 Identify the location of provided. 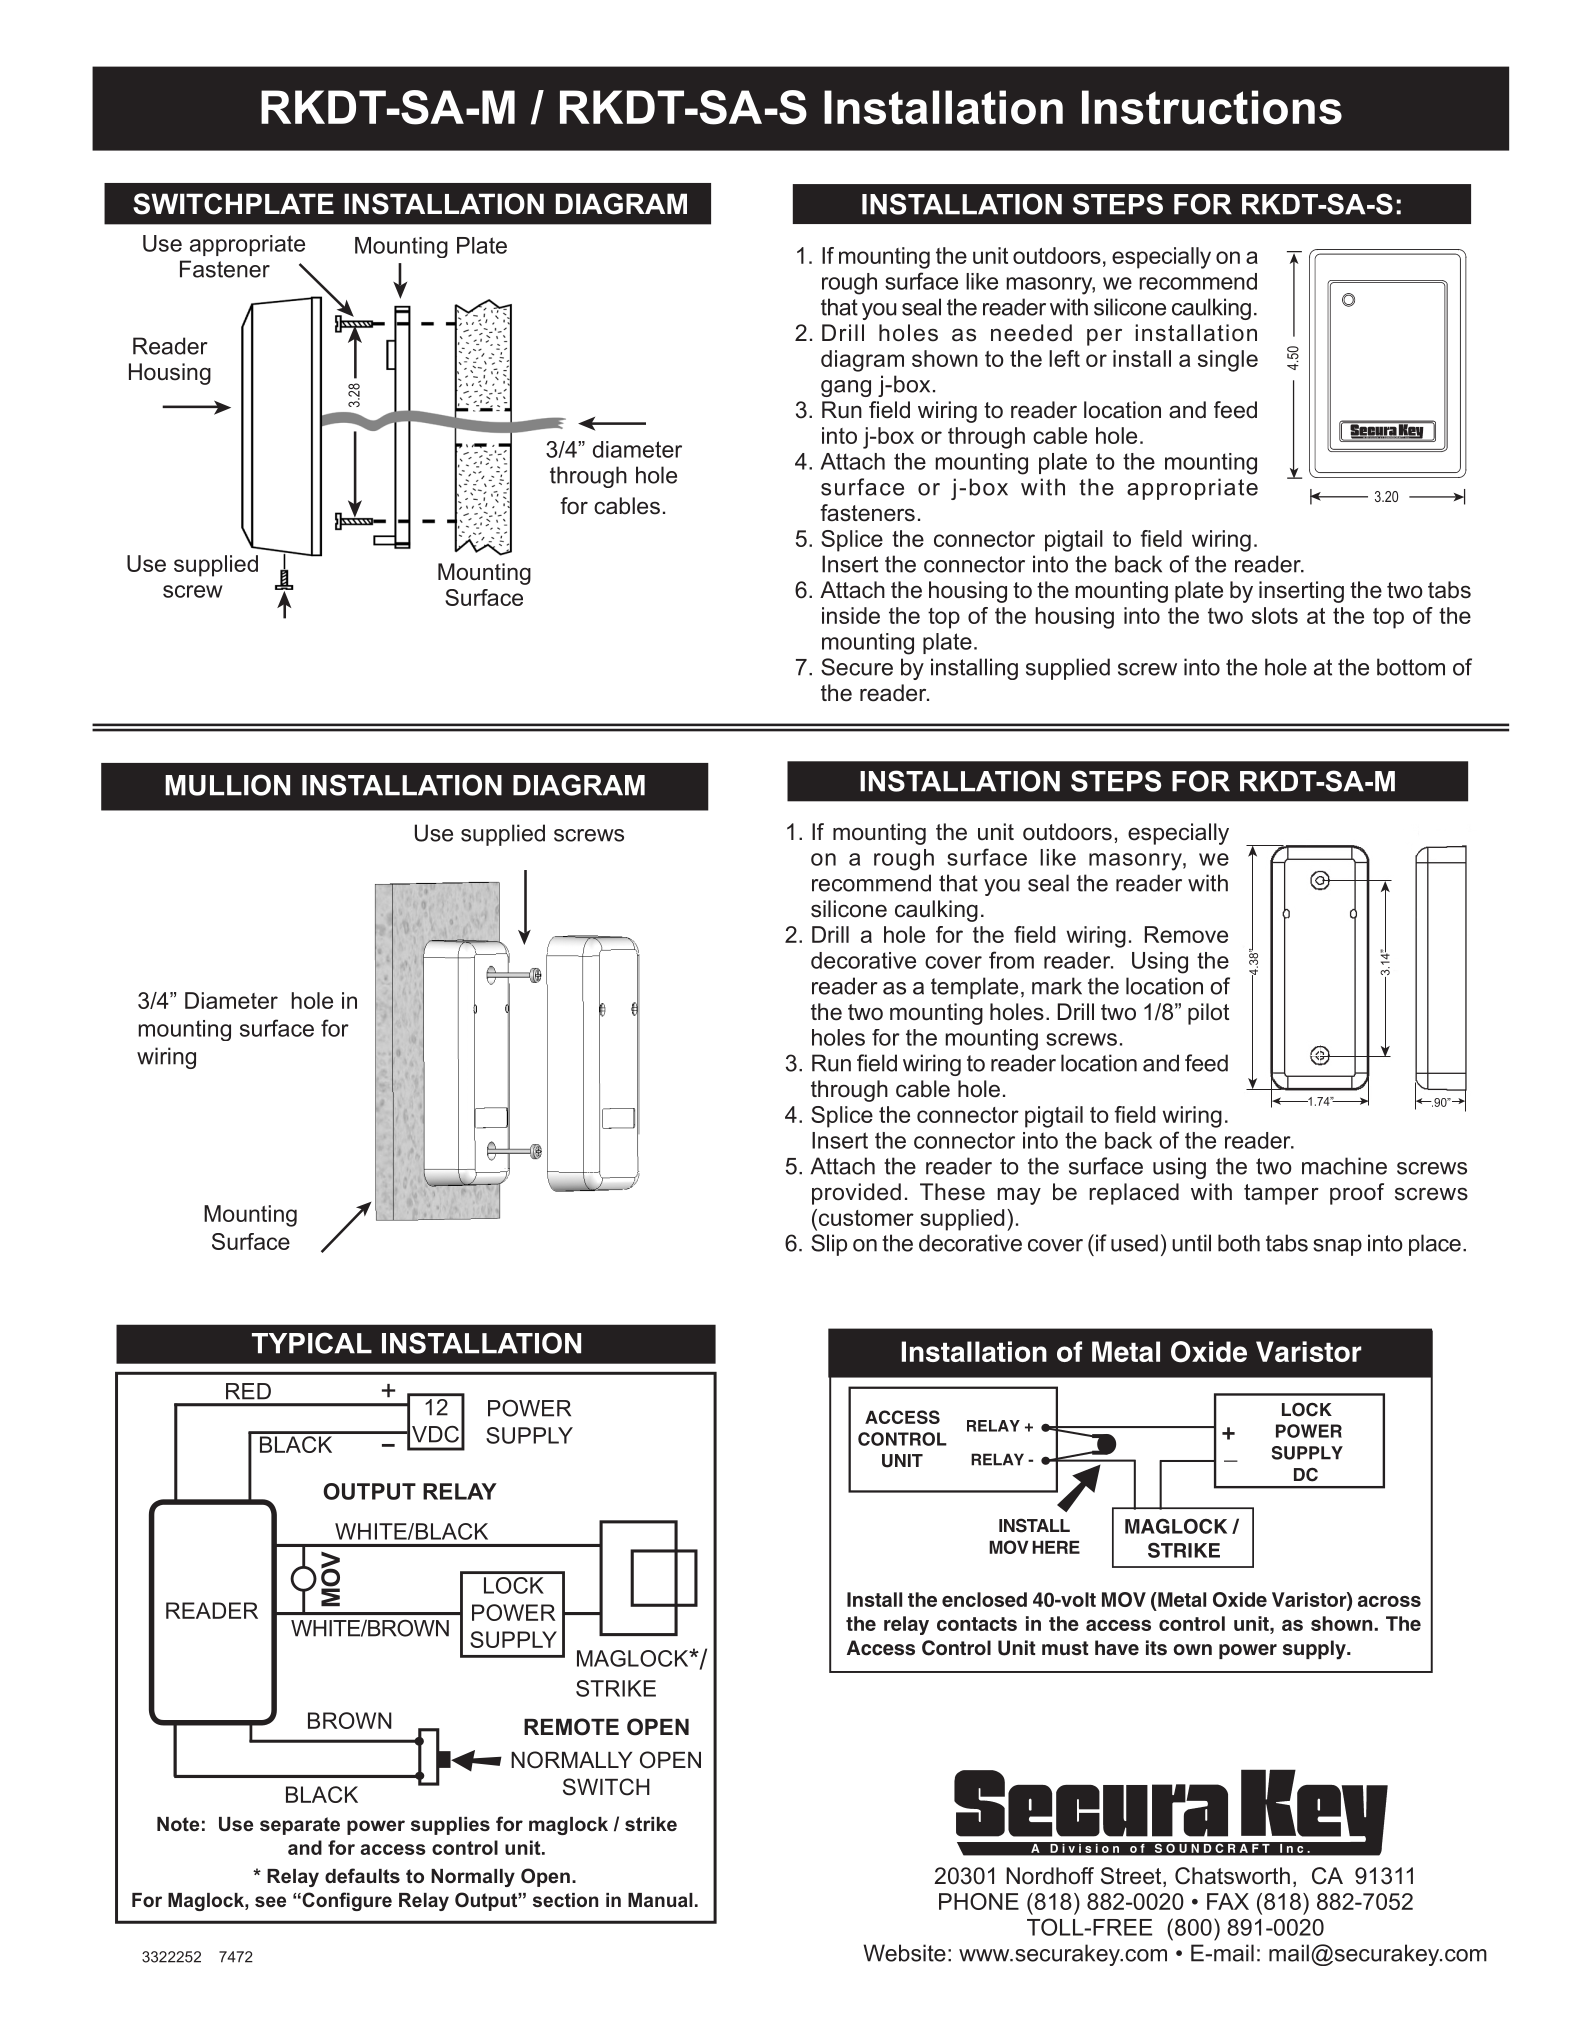
(856, 1194).
